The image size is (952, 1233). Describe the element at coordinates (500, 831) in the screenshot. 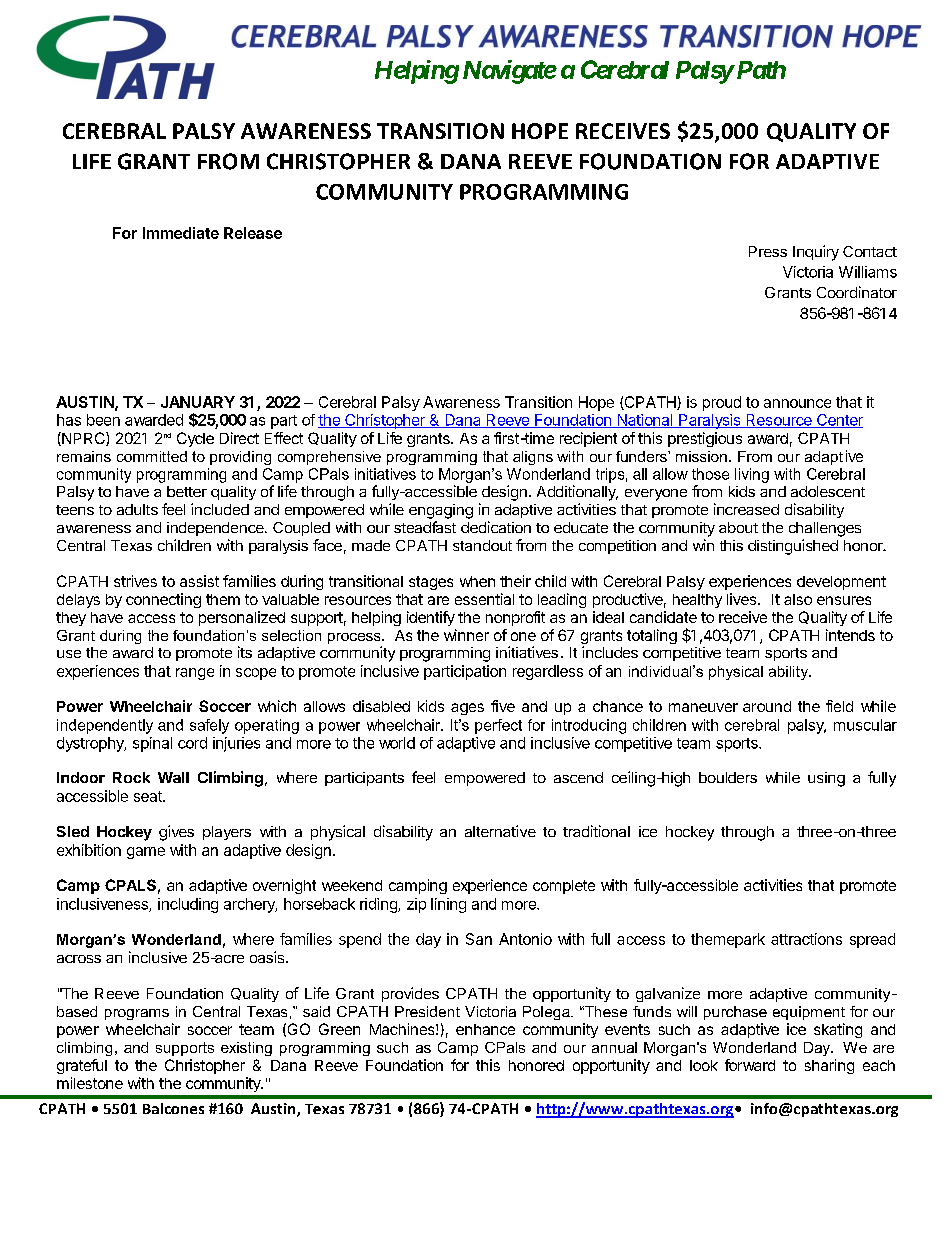

I see `alternative` at that location.
